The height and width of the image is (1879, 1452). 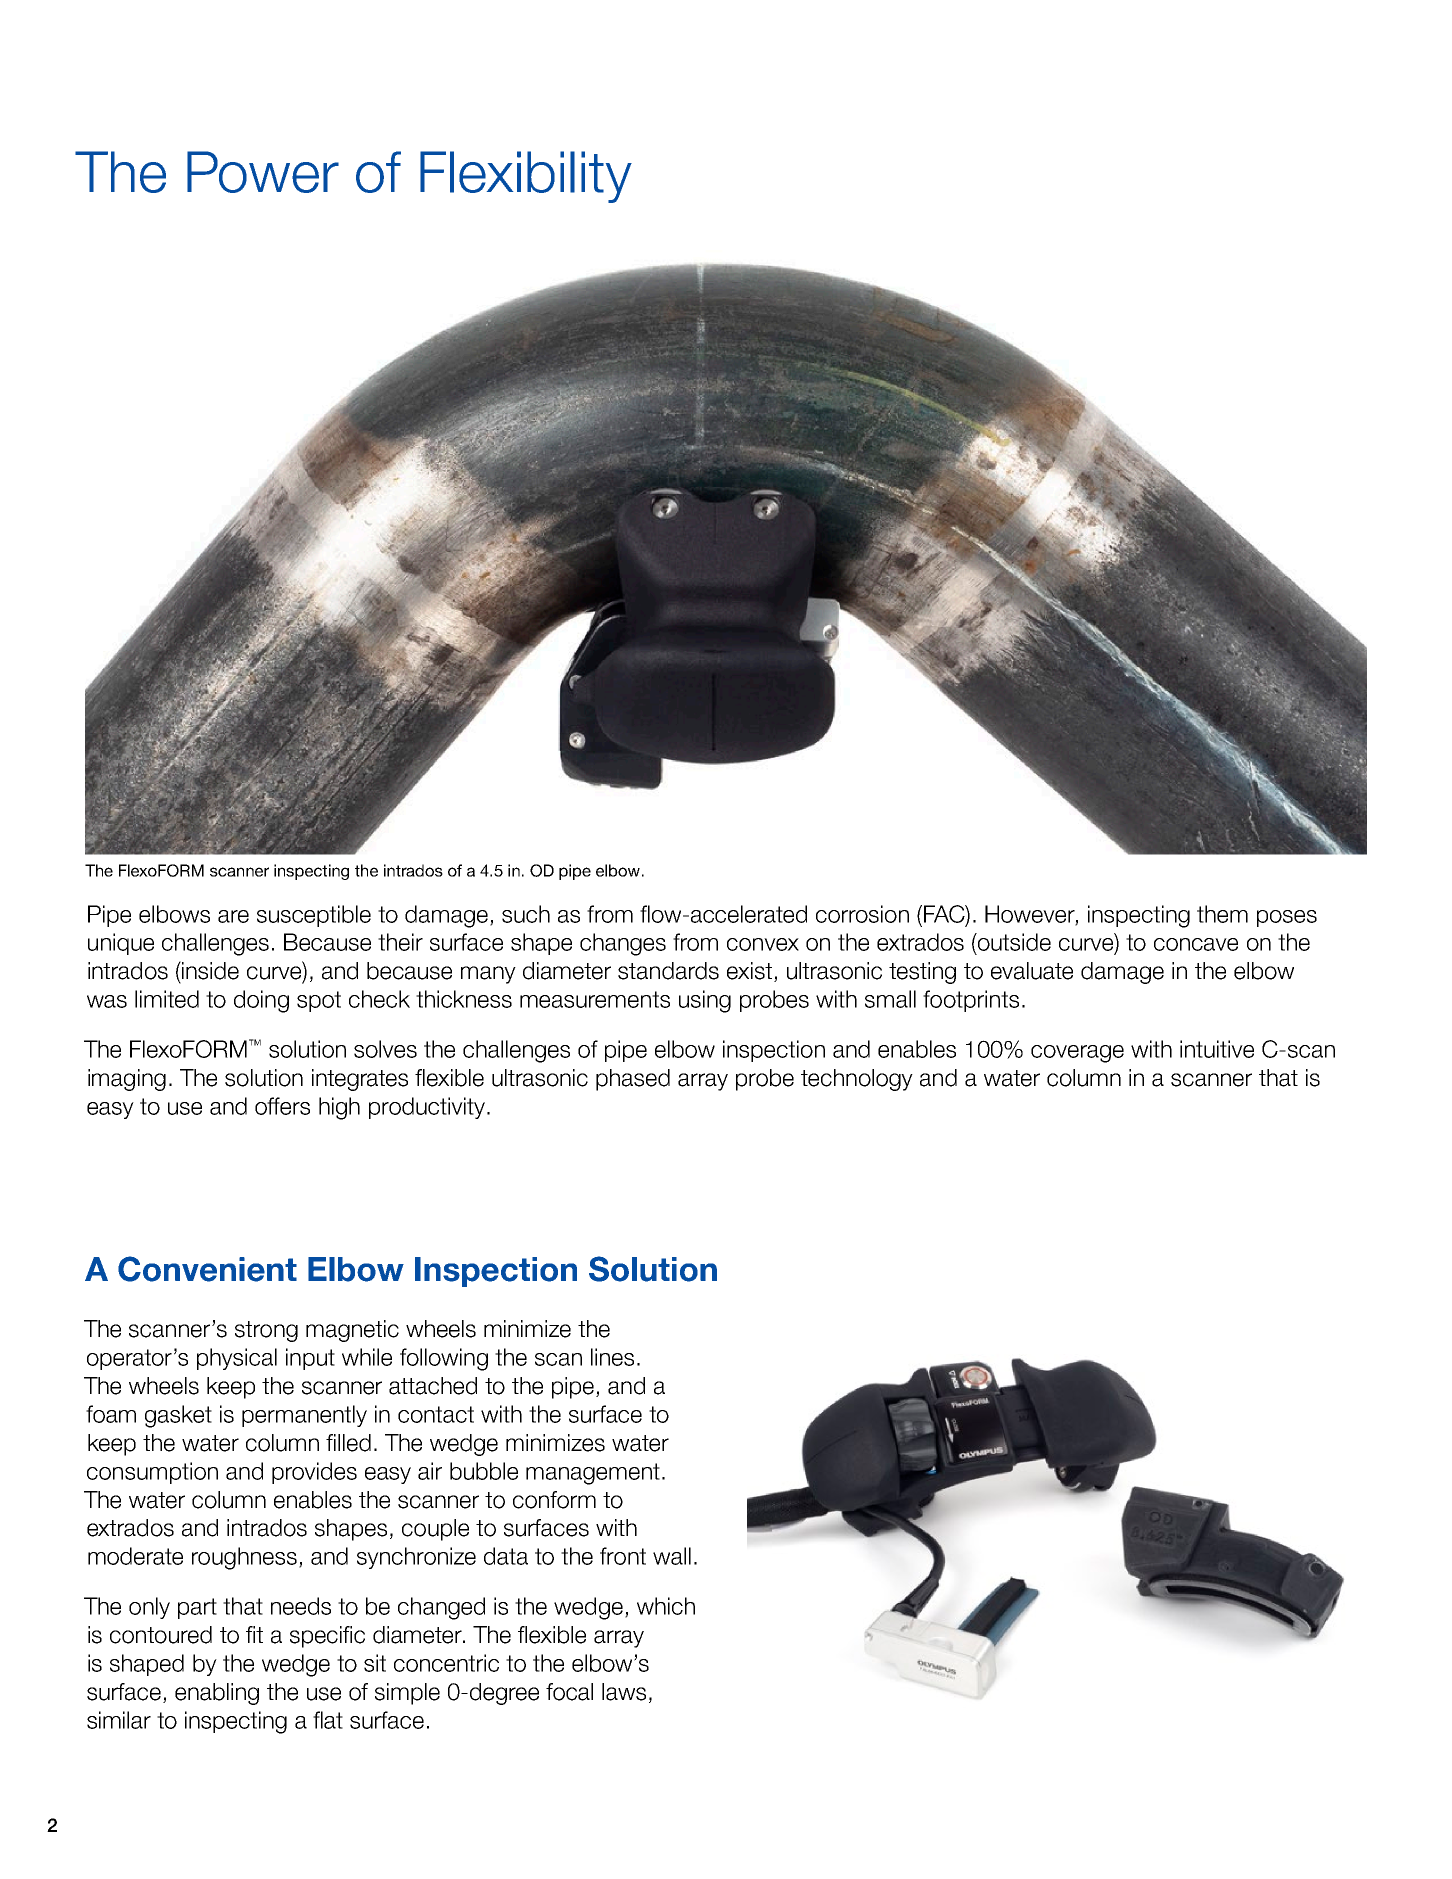 I want to click on laws, so click(x=624, y=1692).
